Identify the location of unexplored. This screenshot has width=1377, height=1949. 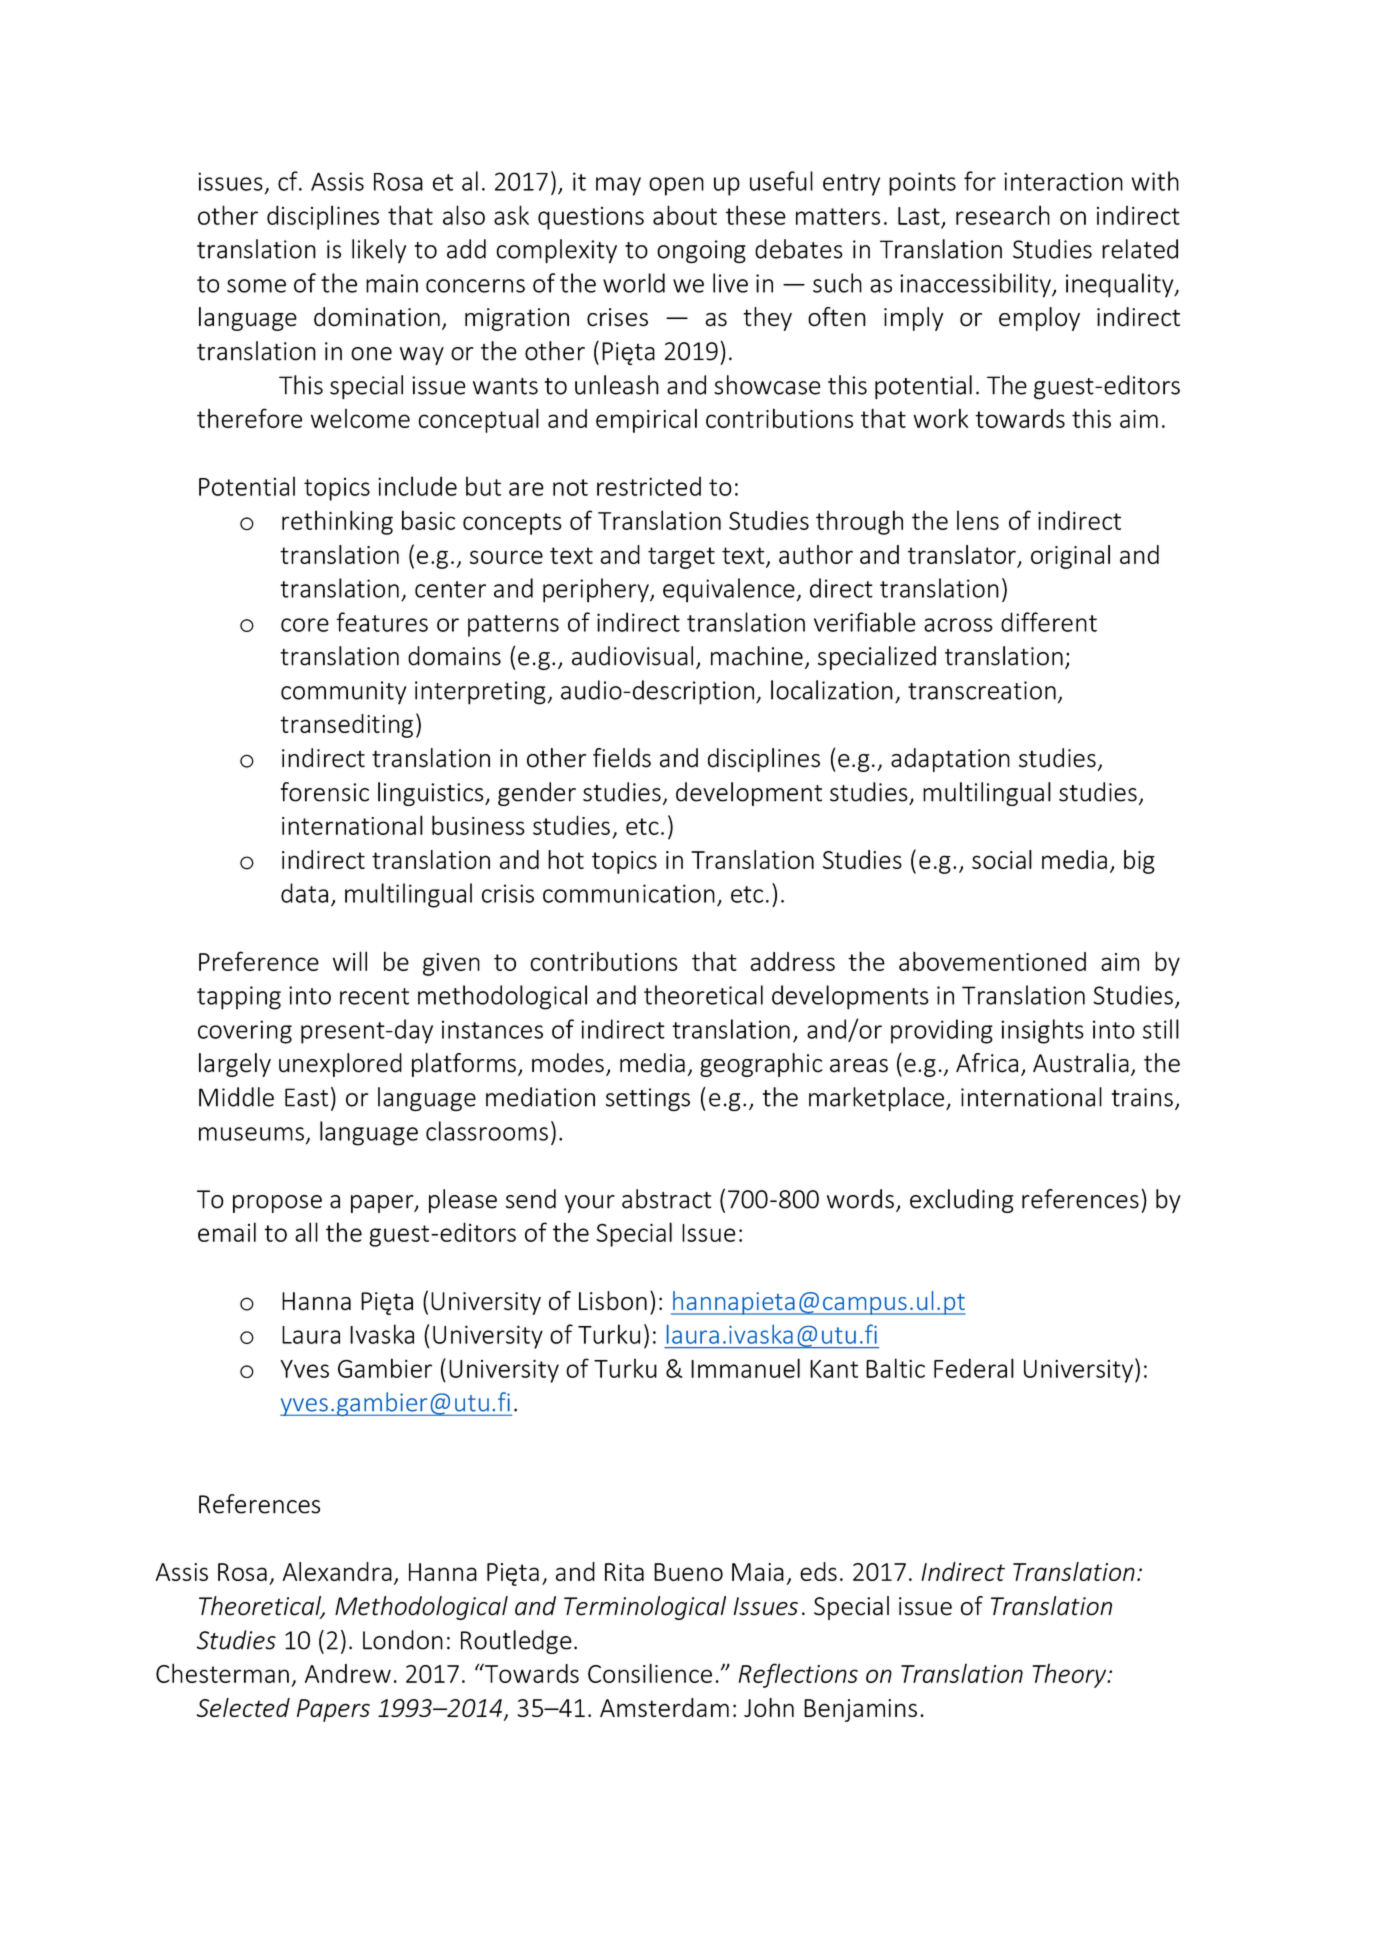
(340, 1065).
